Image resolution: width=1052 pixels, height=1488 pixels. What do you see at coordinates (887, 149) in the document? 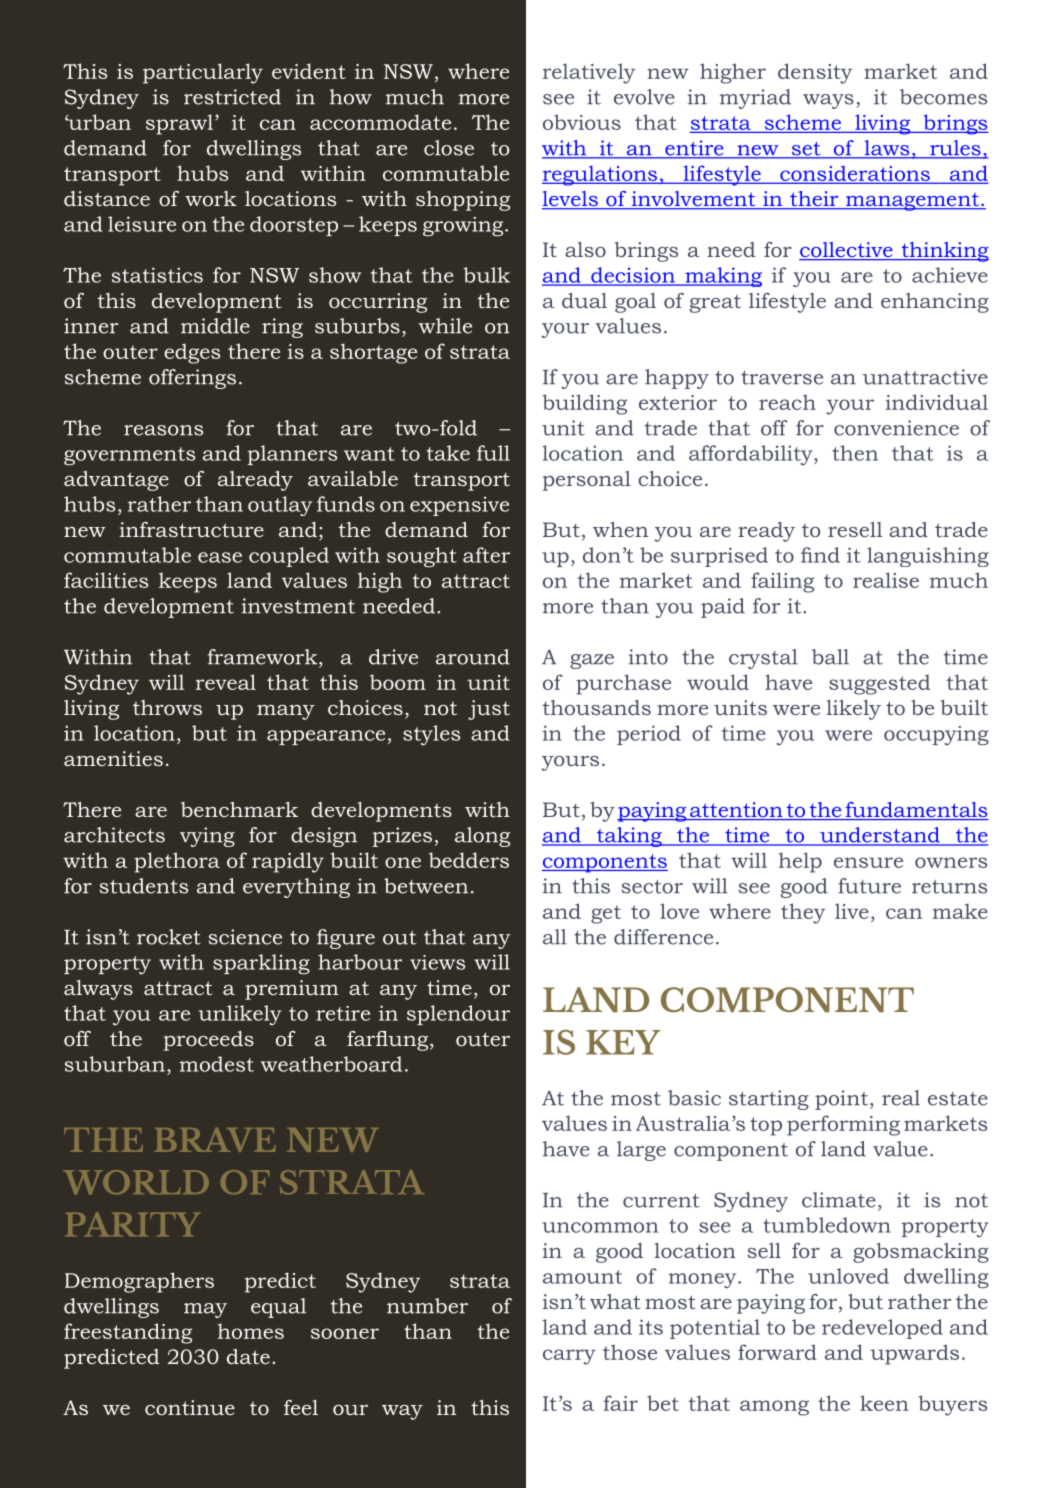
I see `laws` at bounding box center [887, 149].
